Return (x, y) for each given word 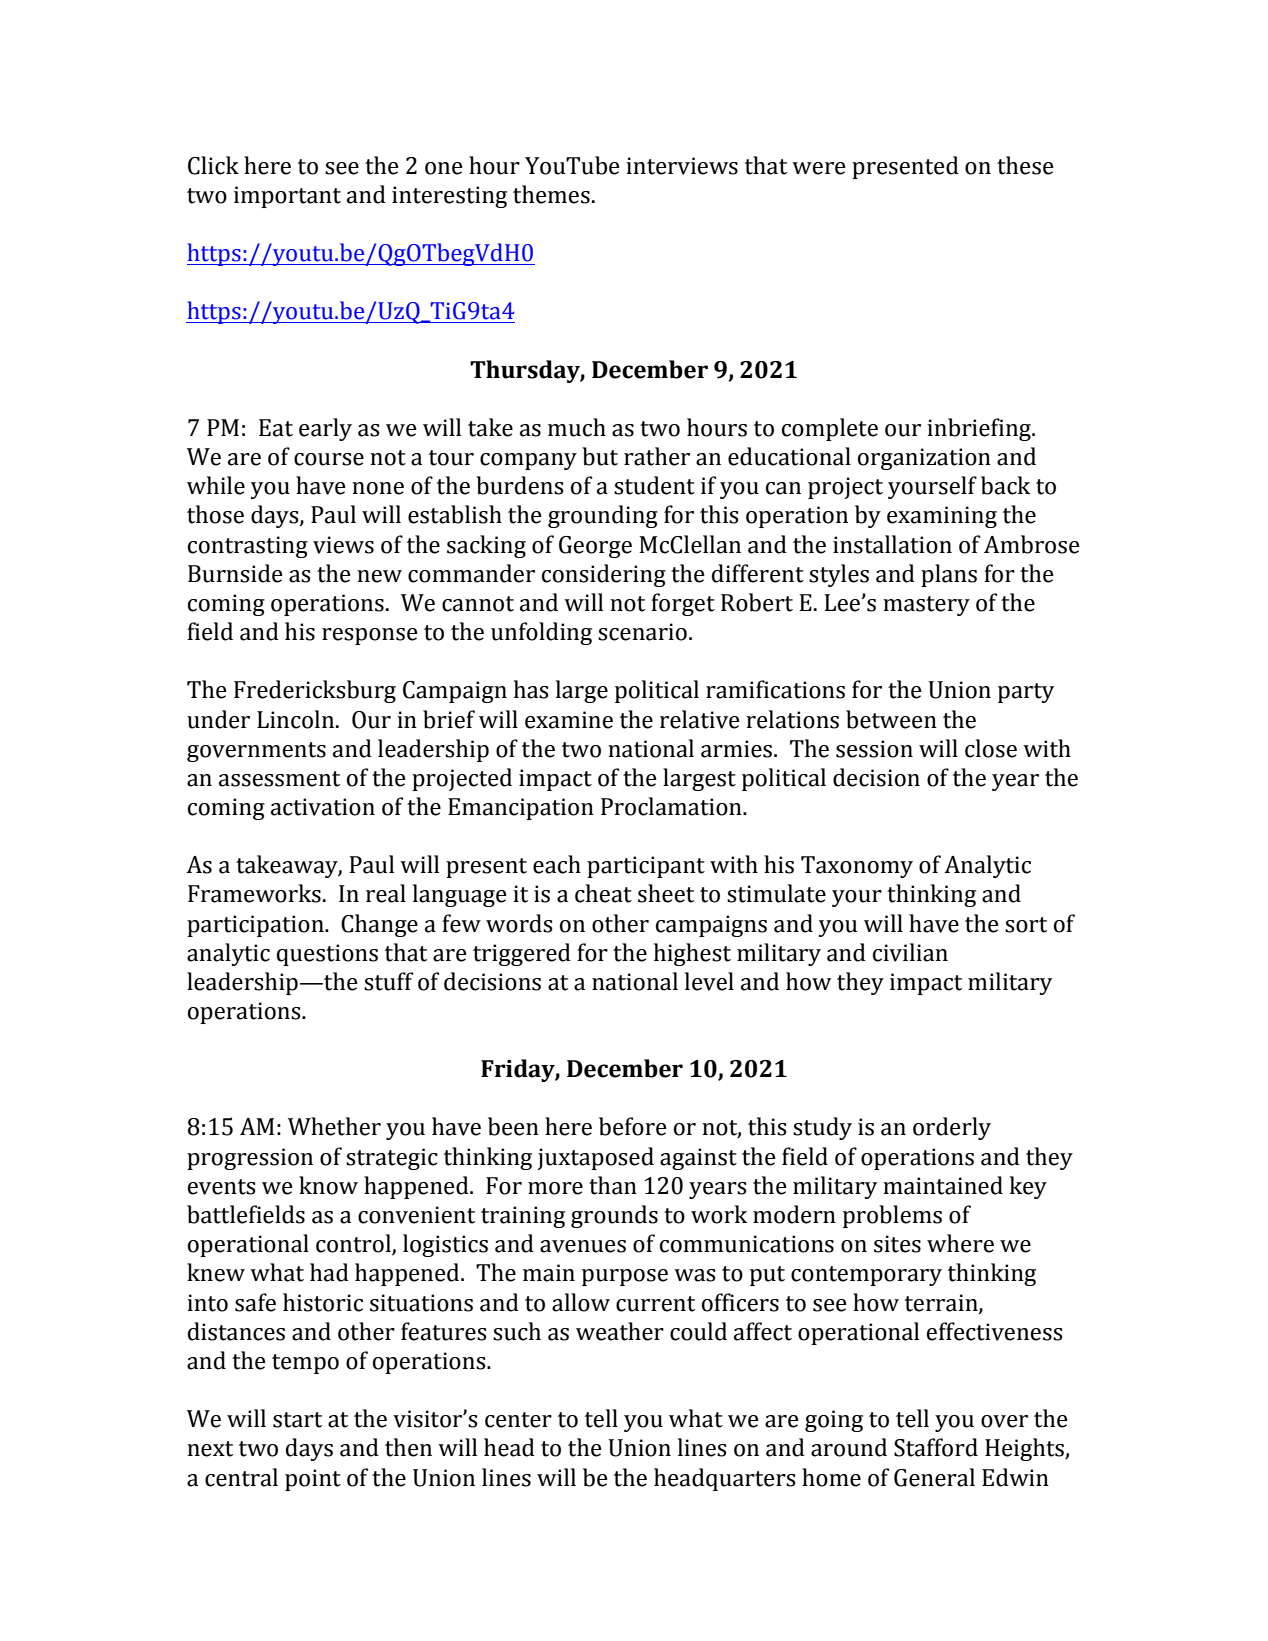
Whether (334, 1126)
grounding (603, 516)
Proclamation (672, 806)
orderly (952, 1128)
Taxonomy (857, 867)
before (633, 1126)
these (1025, 165)
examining (942, 517)
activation (323, 807)
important (287, 197)
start (297, 1420)
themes (551, 194)
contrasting (248, 547)
